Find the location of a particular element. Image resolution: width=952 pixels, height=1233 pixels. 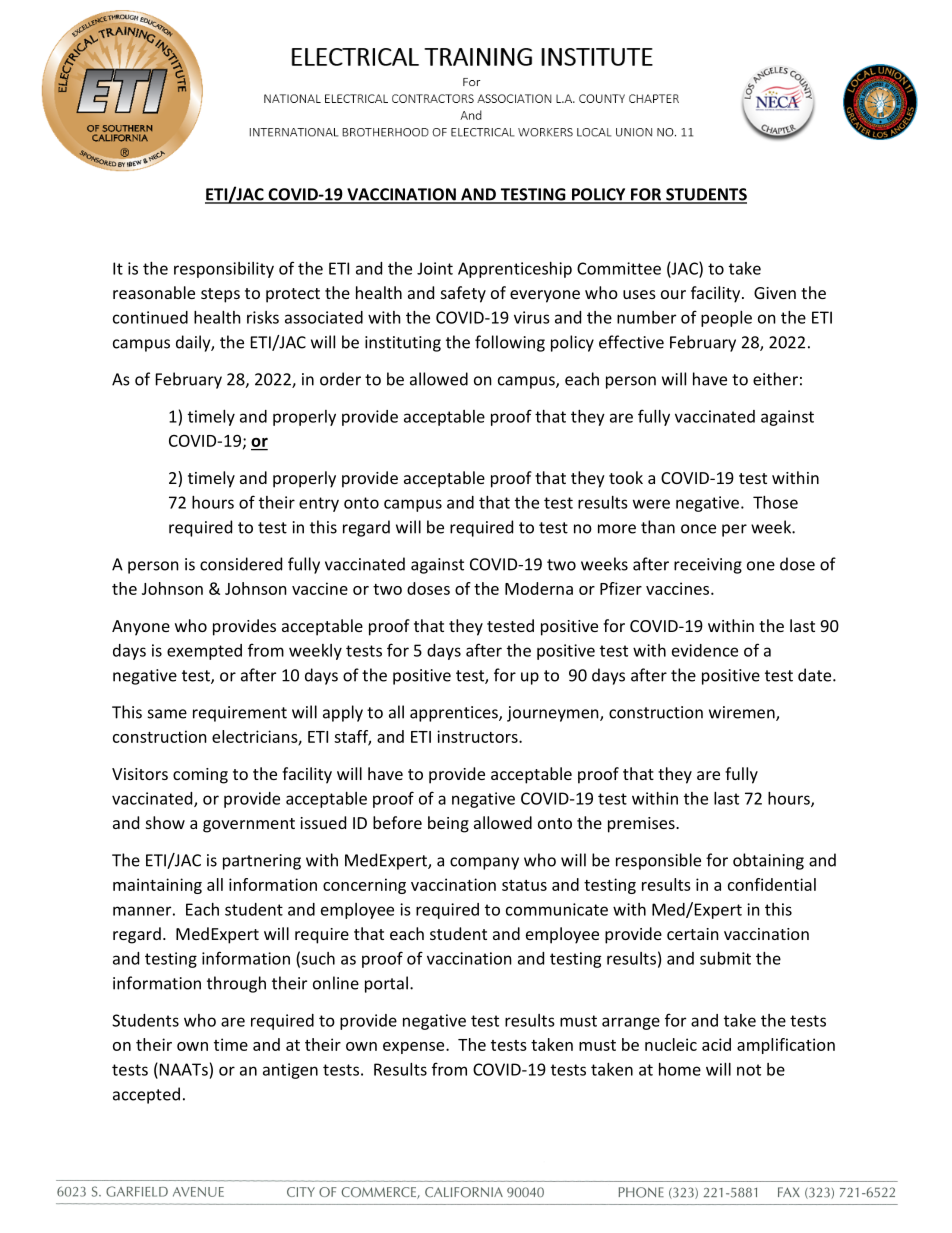

antigen is located at coordinates (290, 1071).
